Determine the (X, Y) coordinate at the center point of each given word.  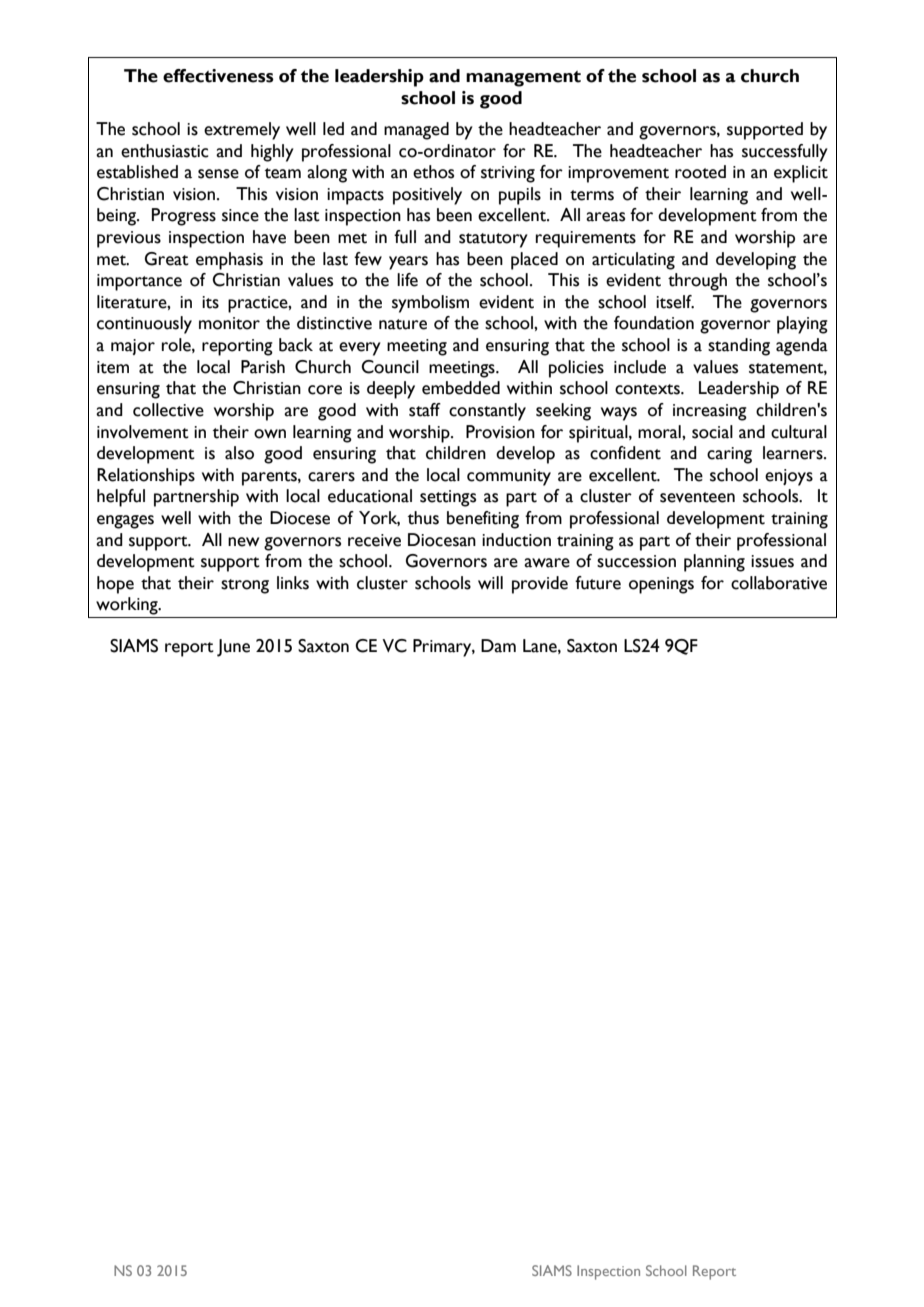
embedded (461, 388)
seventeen (697, 497)
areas (605, 217)
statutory (493, 240)
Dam (498, 646)
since (240, 215)
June (233, 648)
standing (739, 347)
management (523, 79)
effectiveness (218, 76)
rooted (700, 172)
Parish (263, 367)
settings (448, 498)
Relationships (146, 477)
